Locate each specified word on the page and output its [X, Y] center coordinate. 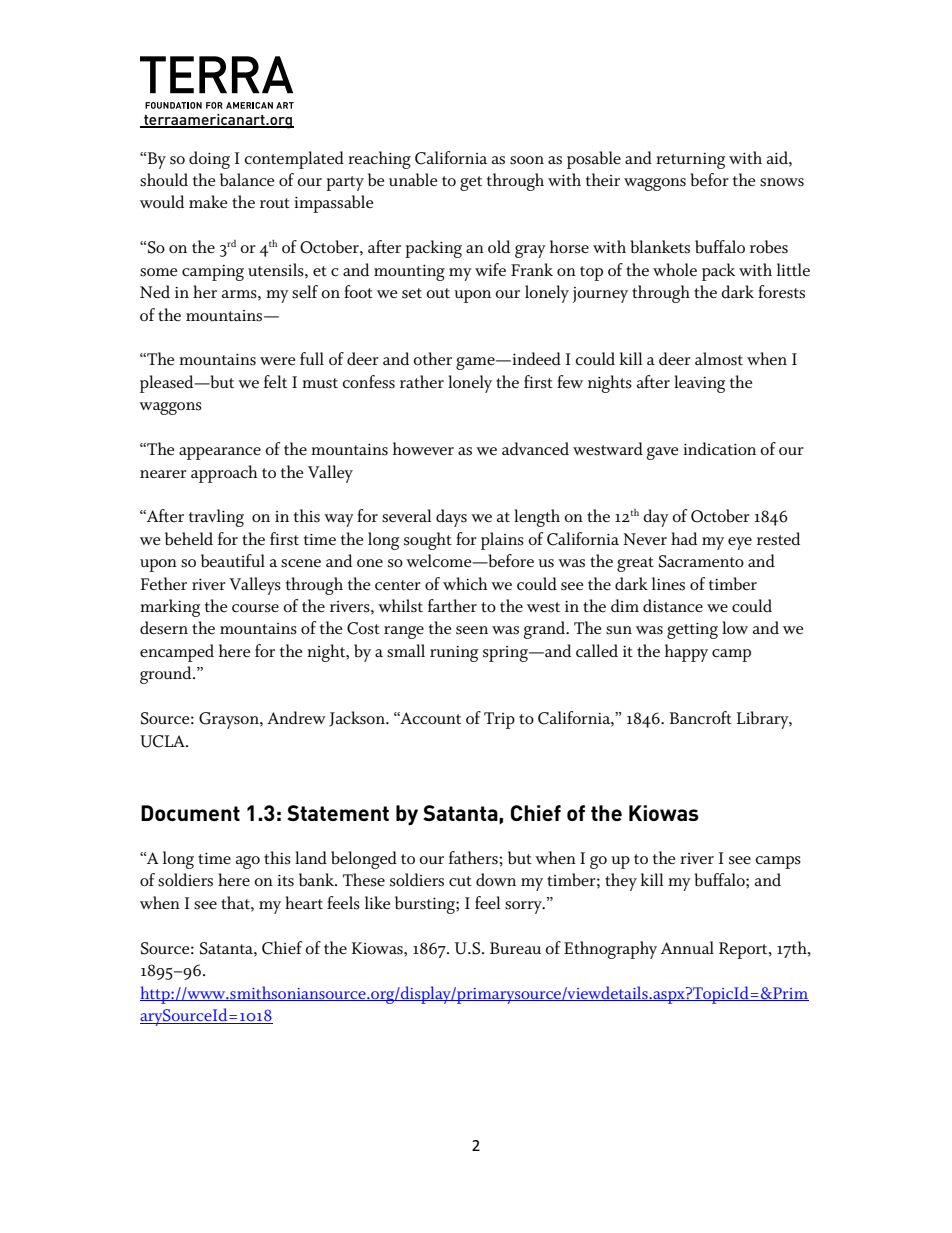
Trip [499, 720]
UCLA [163, 741]
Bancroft [701, 717]
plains [502, 541]
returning [690, 161]
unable [413, 180]
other [432, 358]
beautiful [233, 561]
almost [719, 359]
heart [304, 902]
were [277, 361]
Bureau [515, 948]
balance [247, 180]
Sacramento [701, 561]
